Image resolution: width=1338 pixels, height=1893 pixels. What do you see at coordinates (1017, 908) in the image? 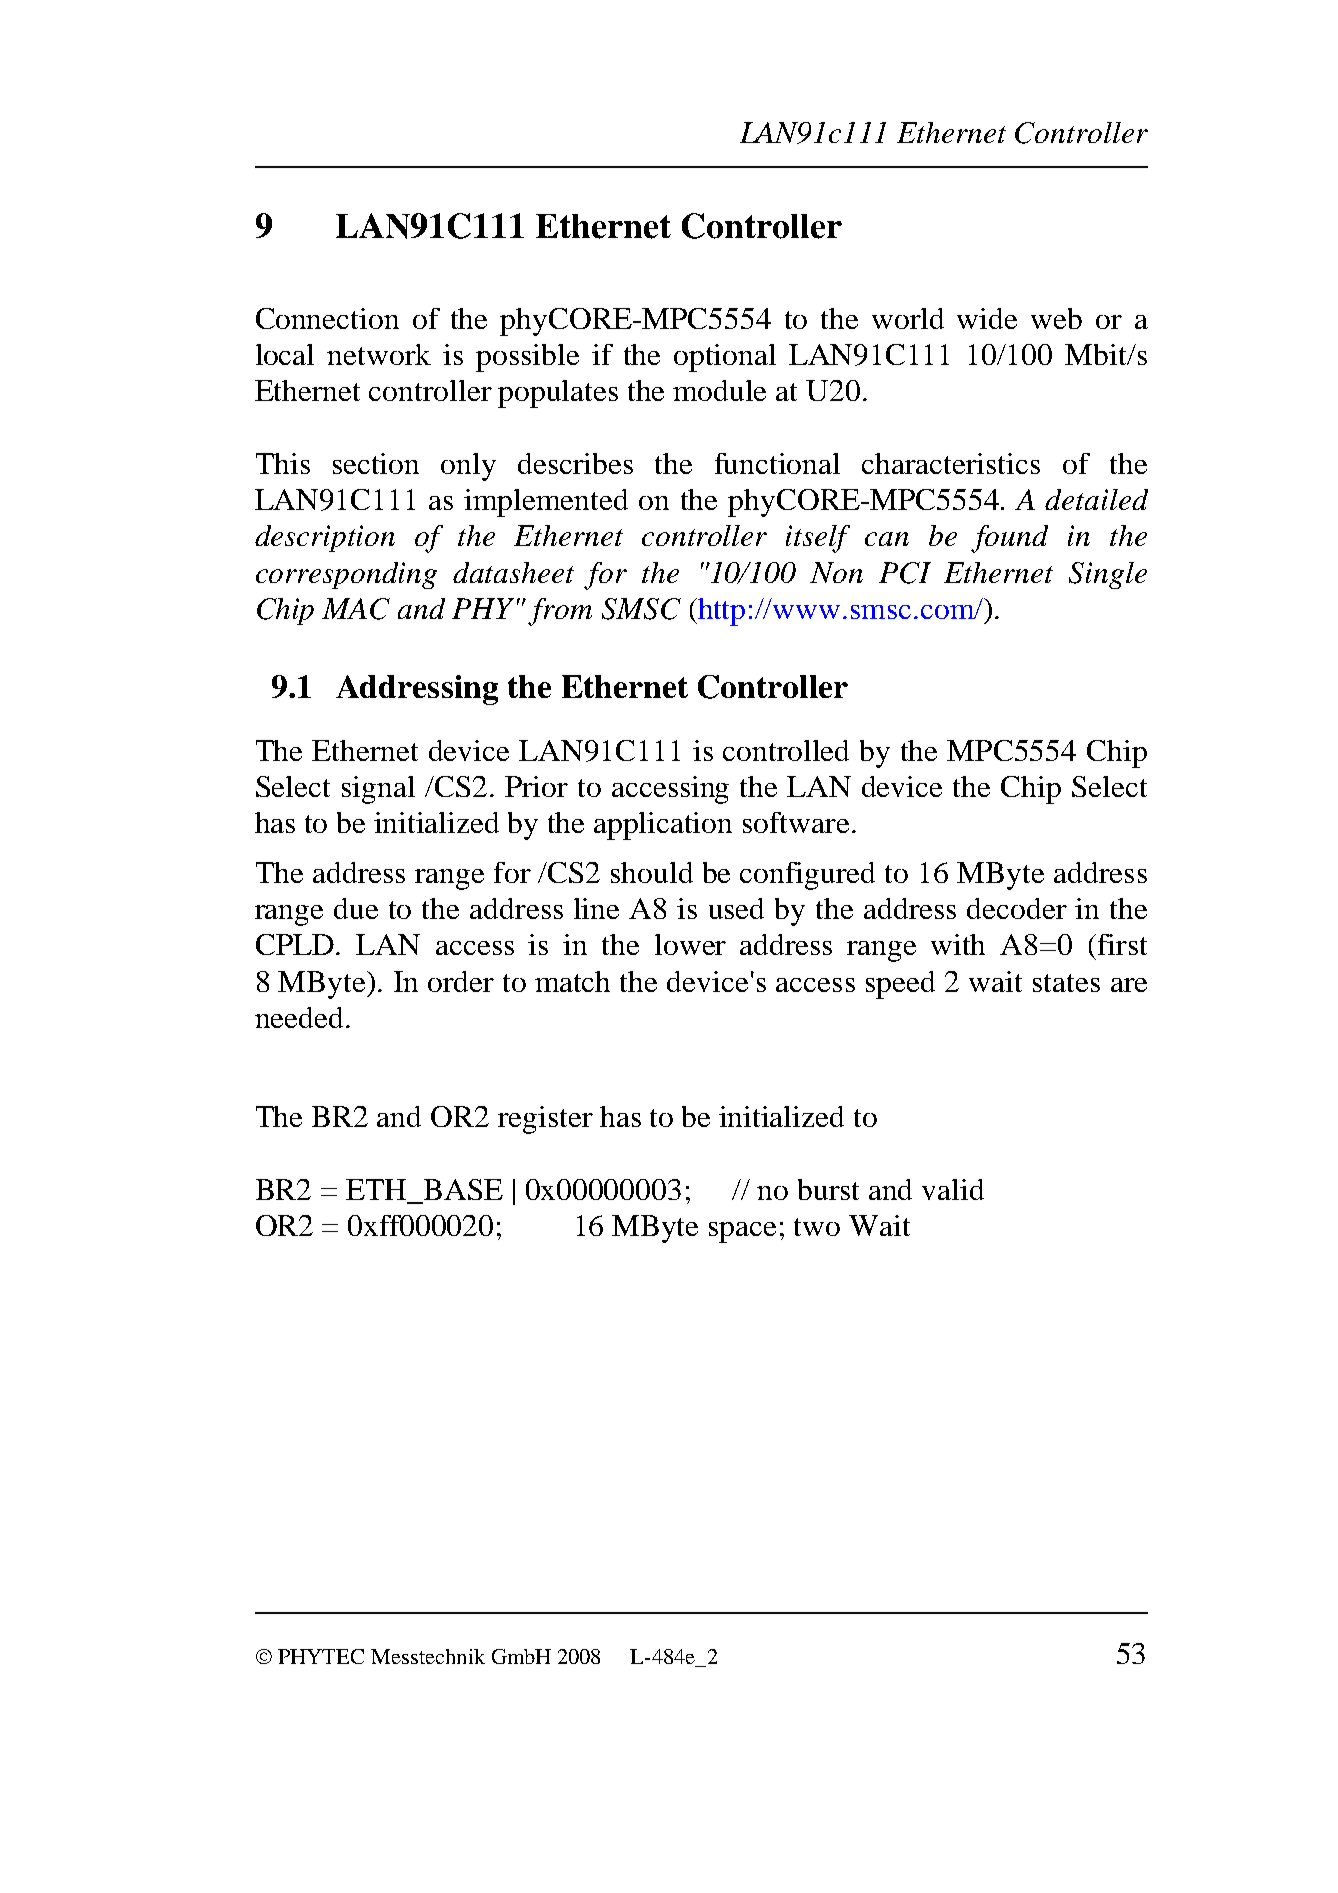
I see `decoder` at bounding box center [1017, 908].
